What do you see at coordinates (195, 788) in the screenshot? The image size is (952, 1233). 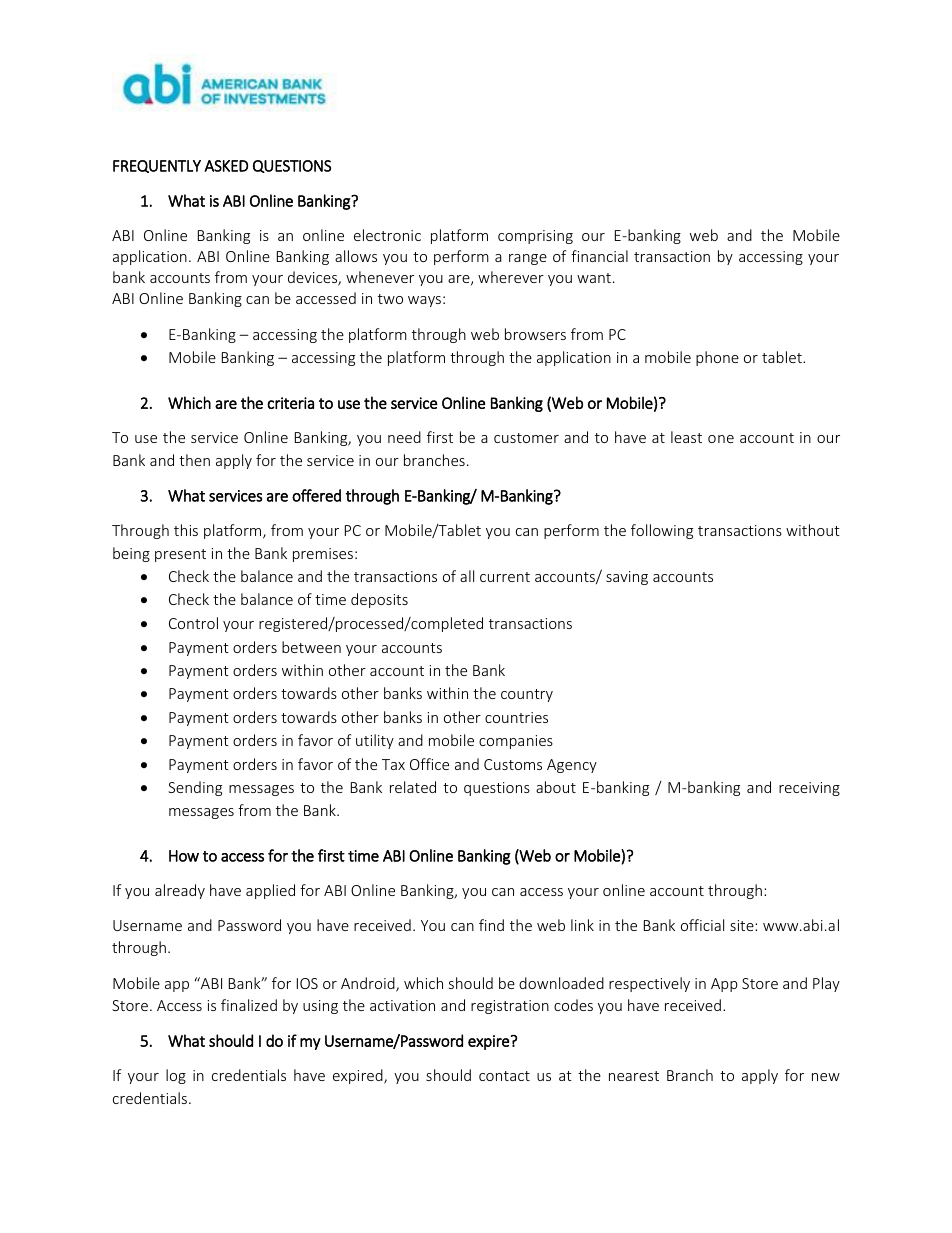 I see `Sending` at bounding box center [195, 788].
